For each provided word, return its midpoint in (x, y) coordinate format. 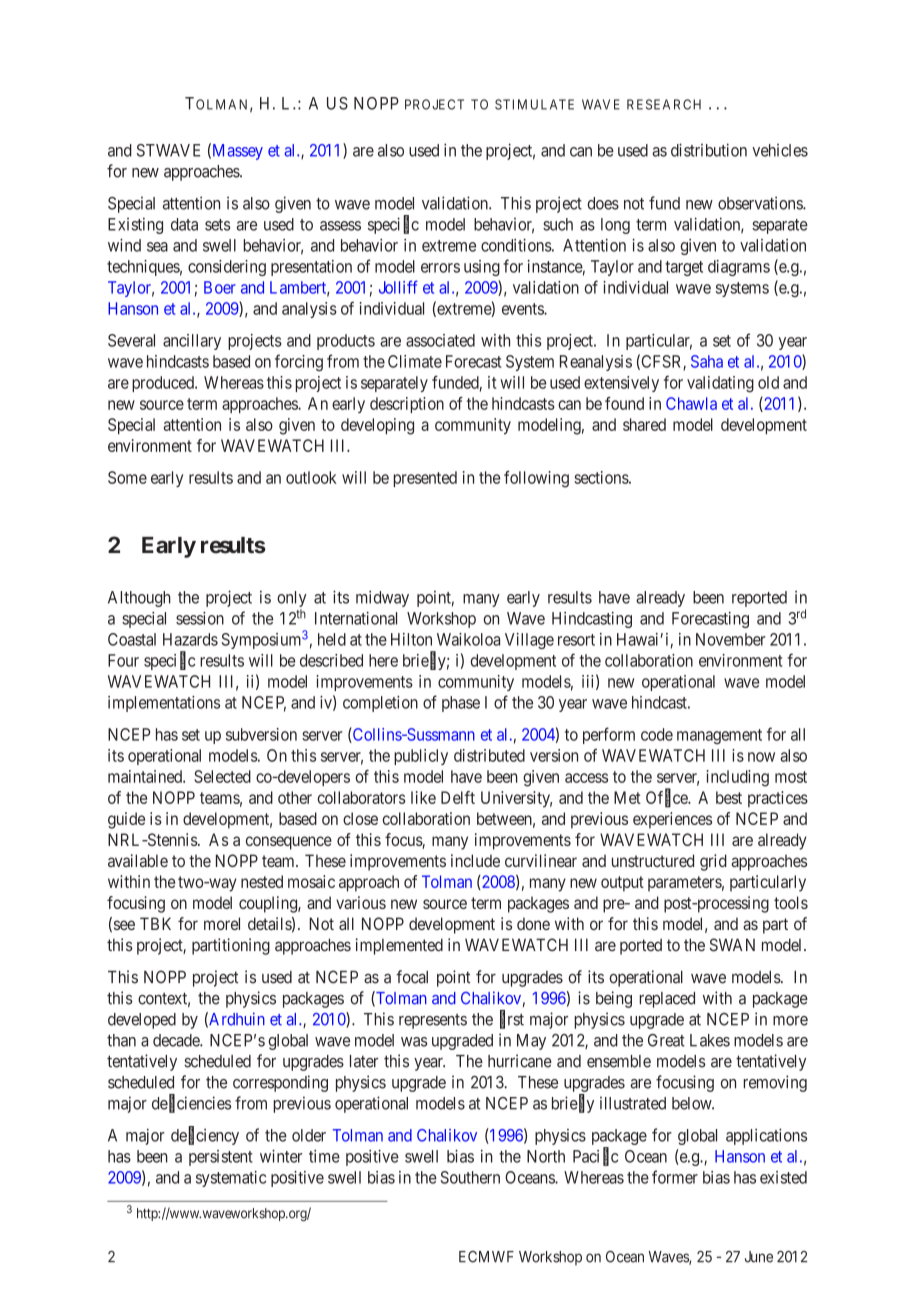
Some (127, 477)
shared (644, 424)
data (184, 224)
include (475, 860)
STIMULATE (534, 104)
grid (713, 862)
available (138, 860)
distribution (709, 150)
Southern (470, 1177)
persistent (221, 1158)
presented (425, 479)
